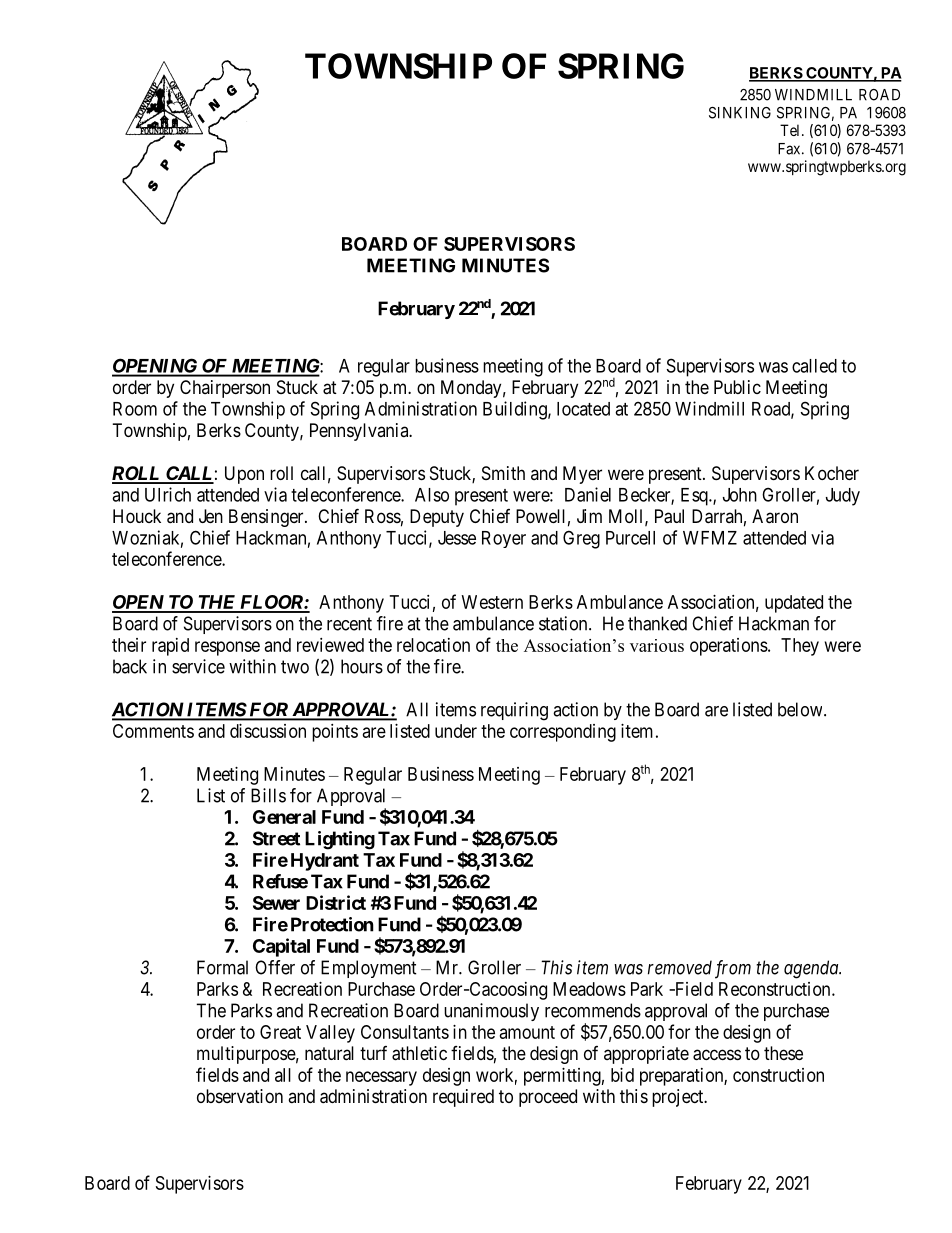  I want to click on SINKING, so click(740, 113).
